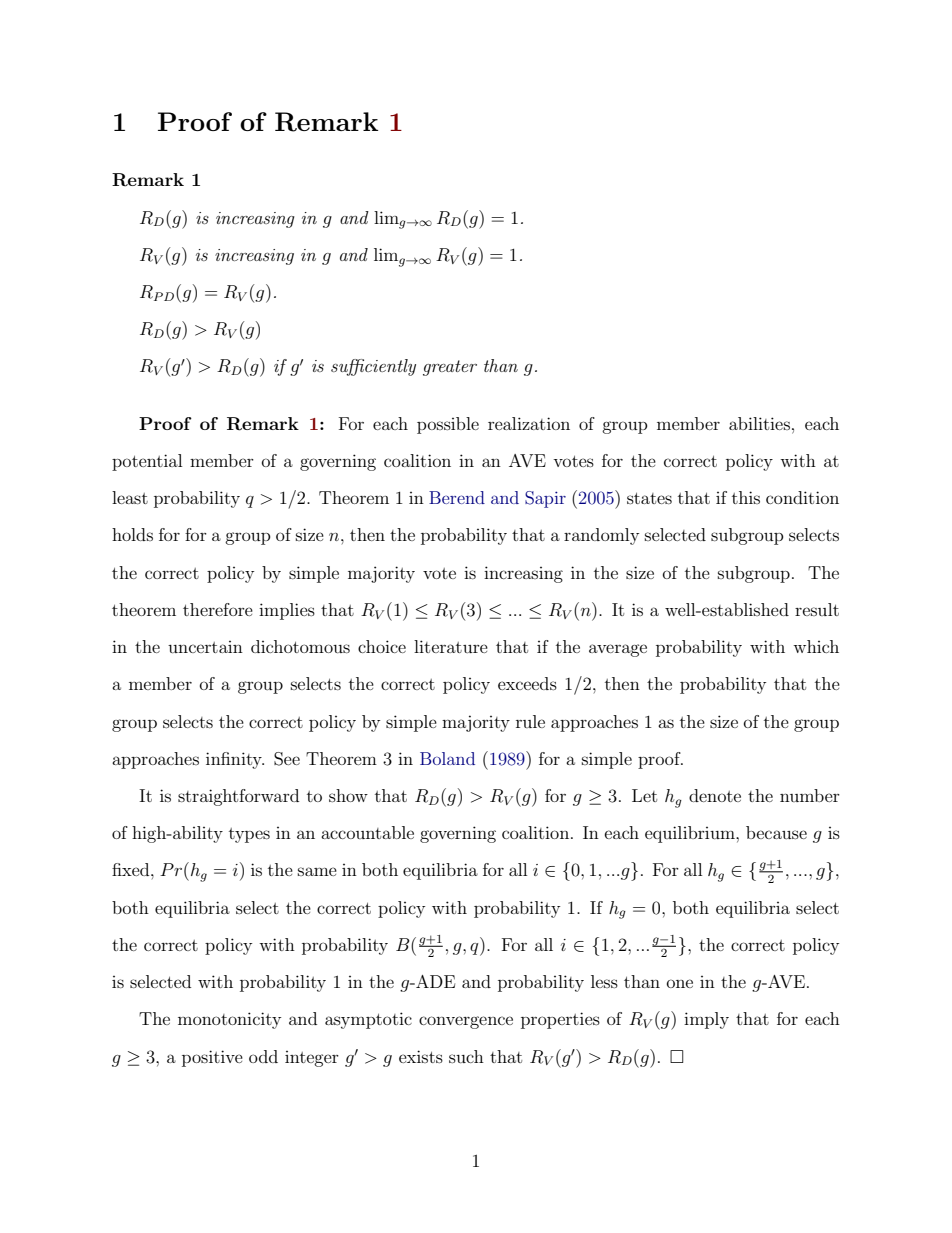 The image size is (952, 1233). Describe the element at coordinates (450, 368) in the document. I see `greater` at that location.
